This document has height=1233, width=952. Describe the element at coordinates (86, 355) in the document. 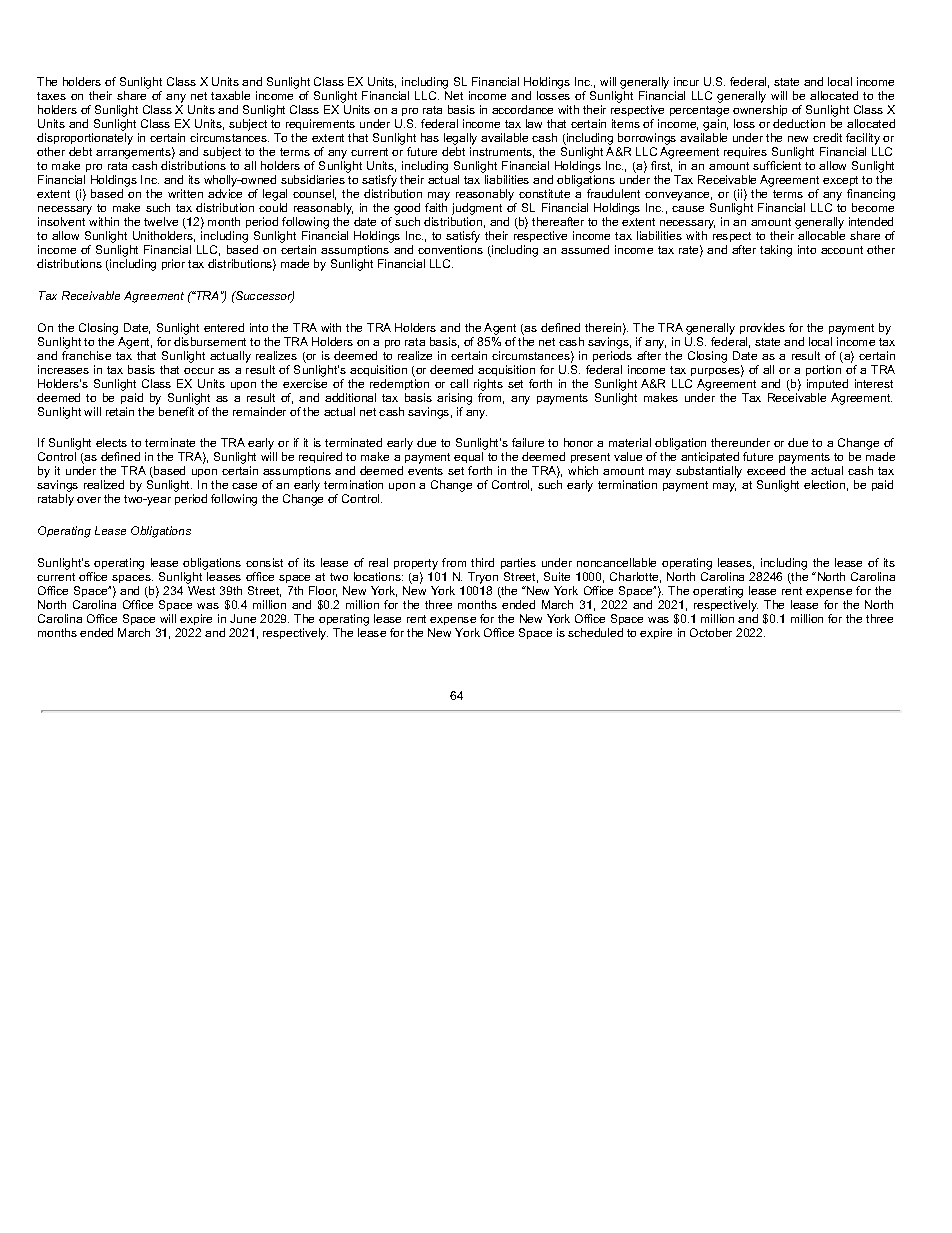

I see `franchise` at that location.
